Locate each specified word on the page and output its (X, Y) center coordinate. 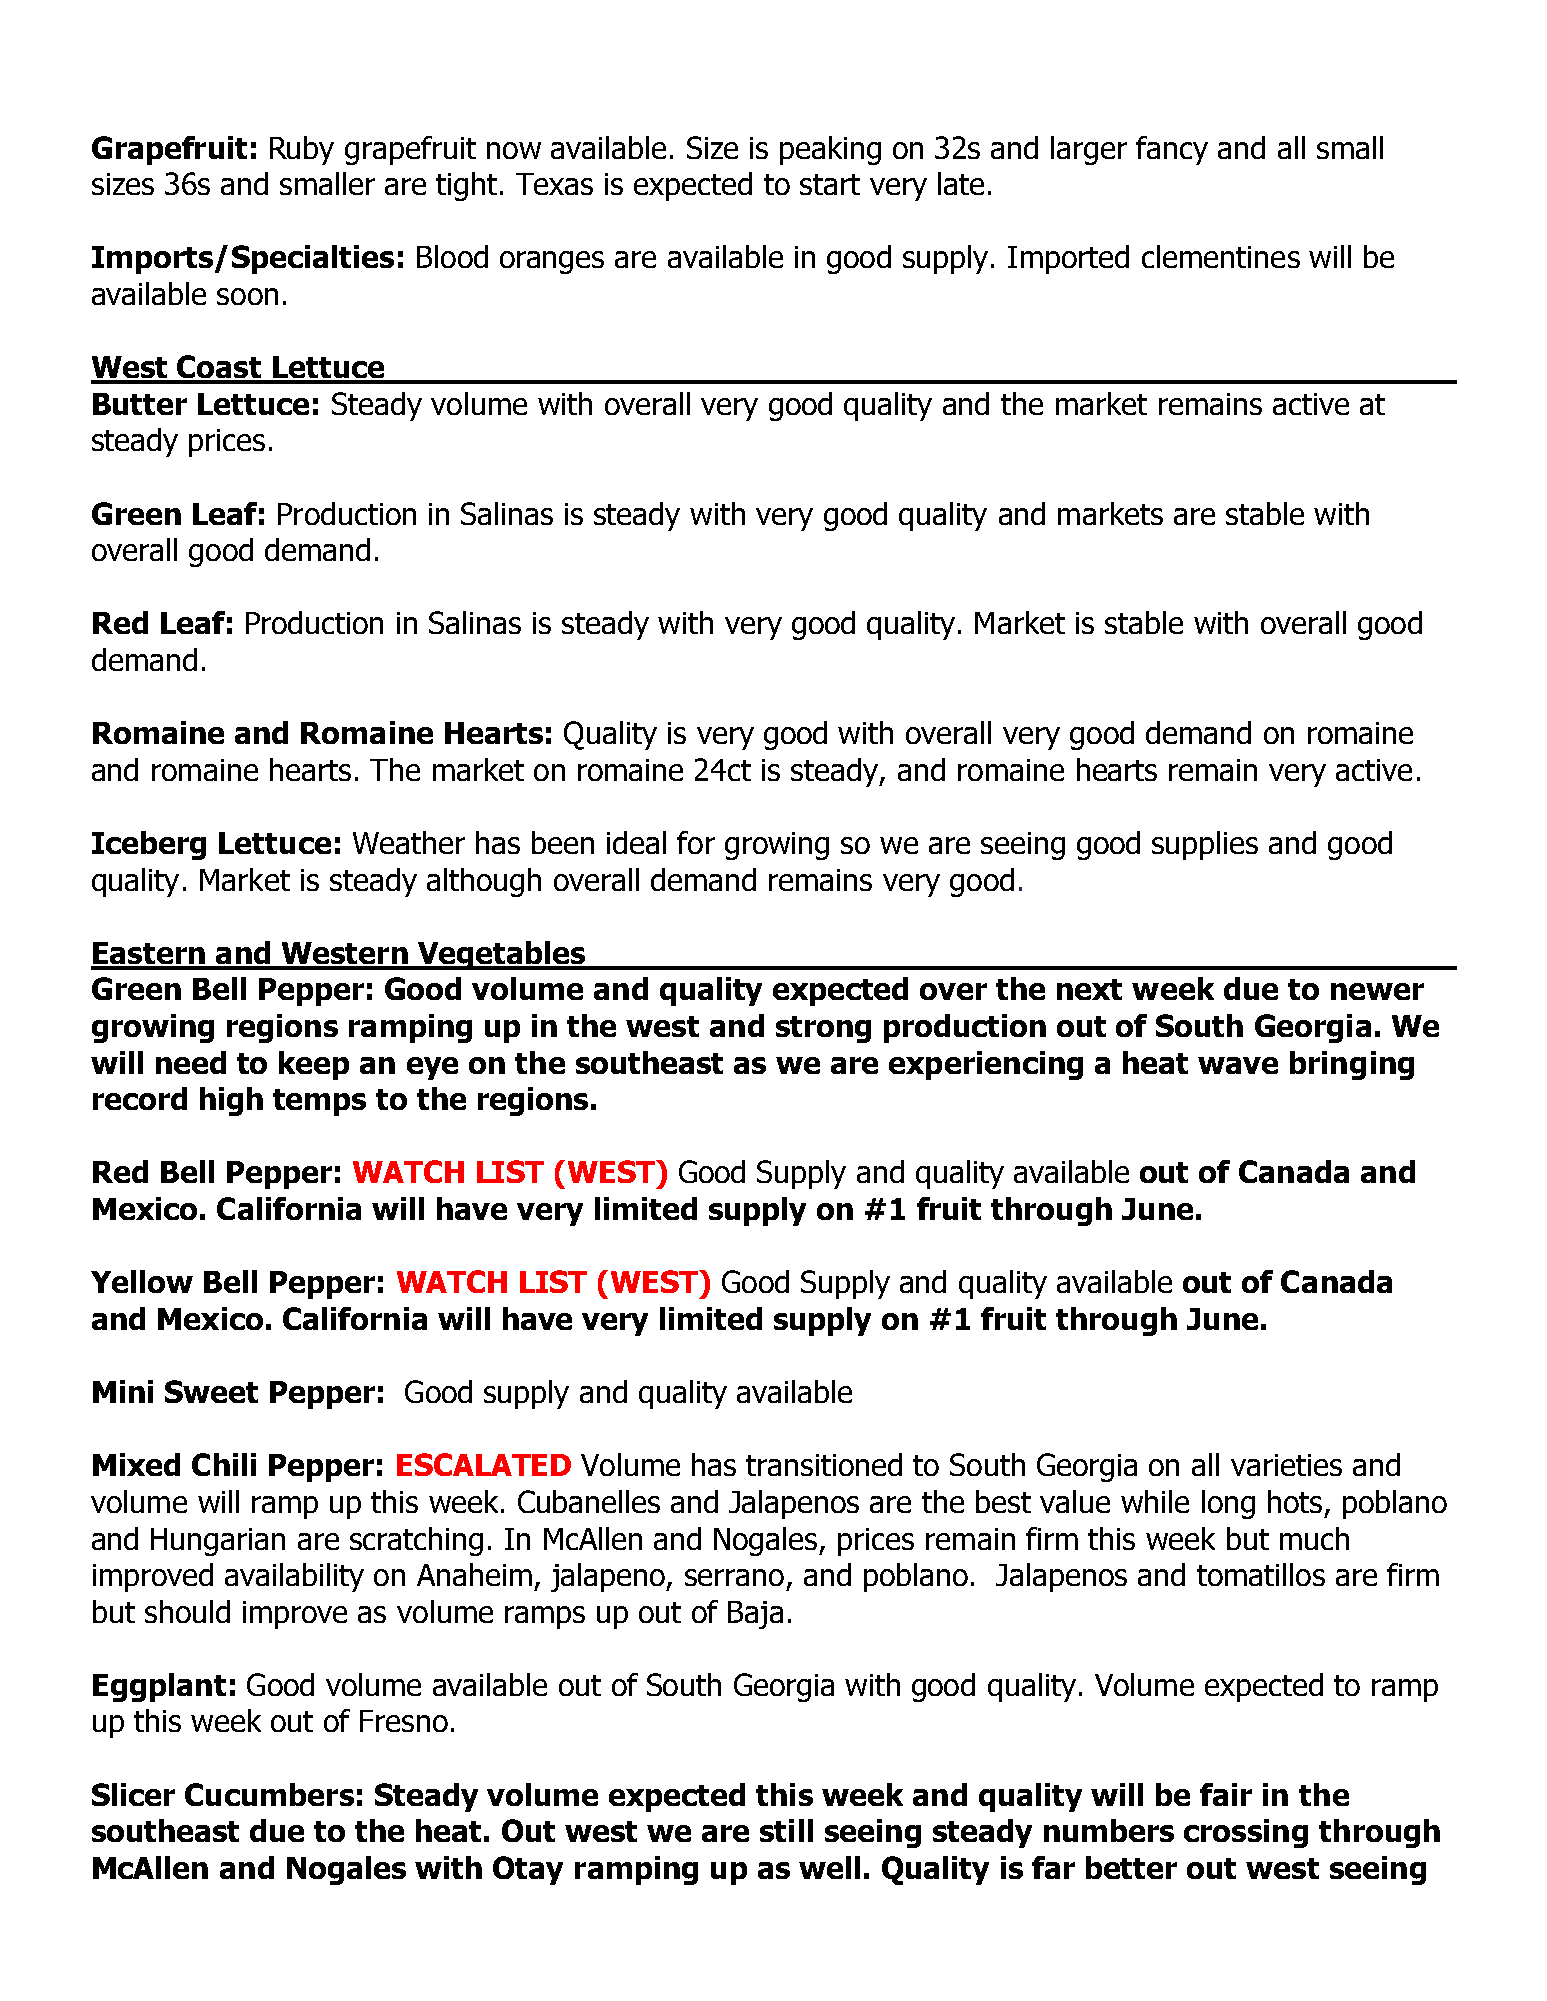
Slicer (133, 1794)
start (830, 184)
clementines (1221, 256)
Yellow (142, 1281)
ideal (636, 842)
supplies (1205, 845)
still (786, 1830)
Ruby (302, 150)
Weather (409, 842)
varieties (1286, 1465)
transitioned (824, 1464)
